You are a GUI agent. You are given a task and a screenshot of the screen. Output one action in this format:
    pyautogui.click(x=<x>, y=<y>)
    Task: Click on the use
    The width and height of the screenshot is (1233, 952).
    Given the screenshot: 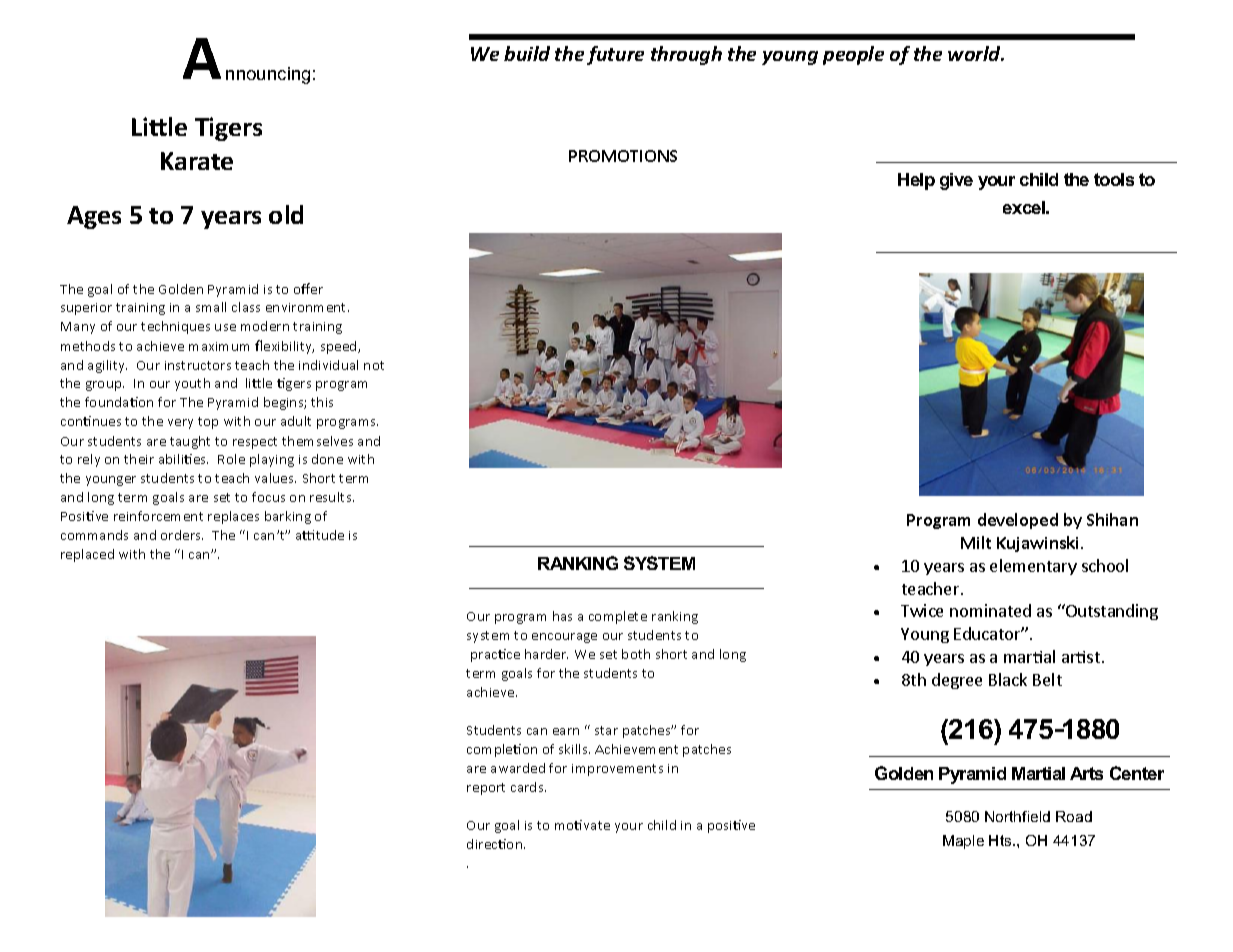 What is the action you would take?
    pyautogui.click(x=225, y=327)
